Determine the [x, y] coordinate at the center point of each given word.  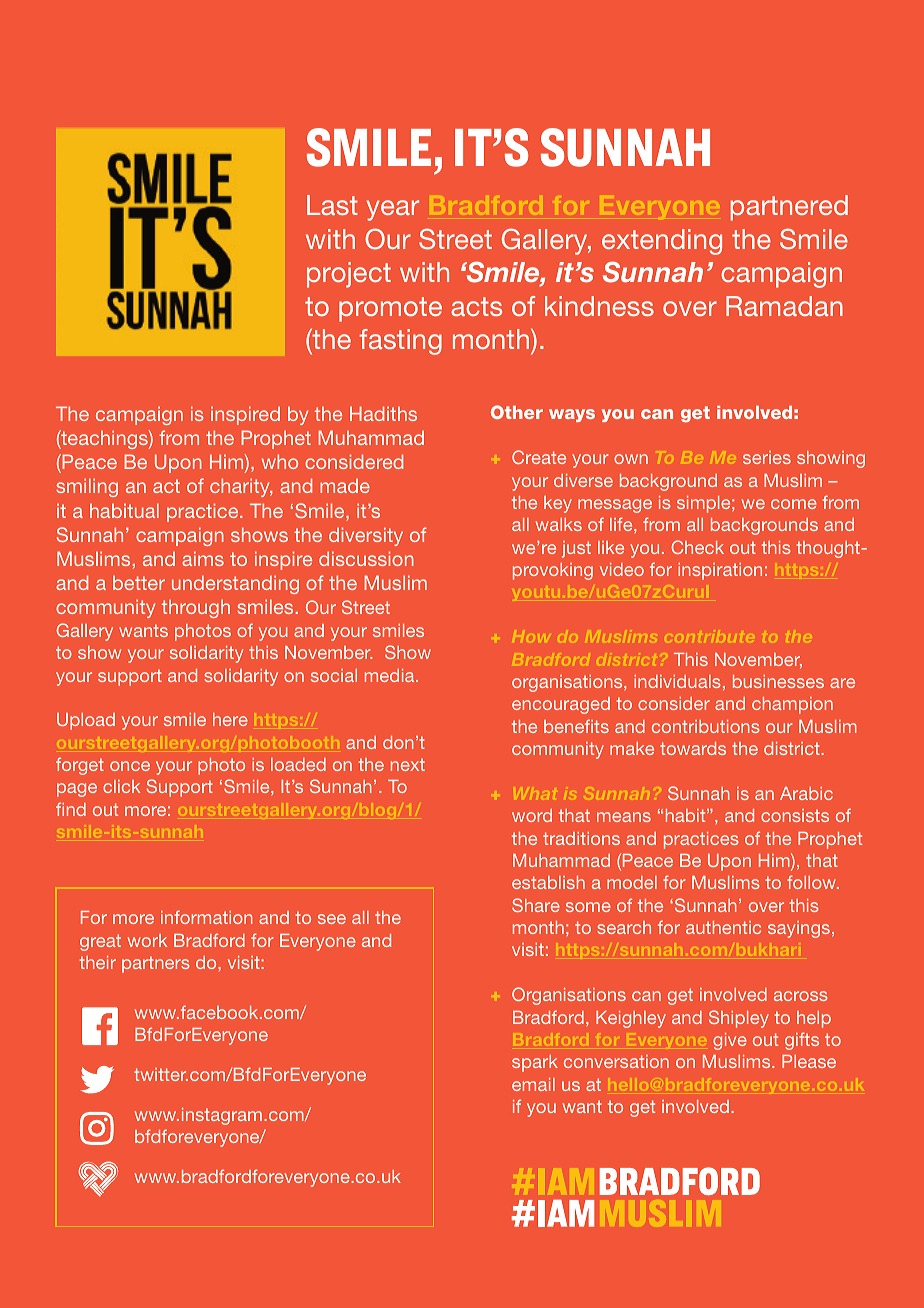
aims [203, 558]
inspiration [720, 571]
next [408, 764]
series [767, 457]
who [280, 461]
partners [156, 964]
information [207, 917]
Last [332, 205]
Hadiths [383, 413]
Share [536, 905]
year [392, 210]
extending [662, 242]
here [230, 719]
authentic [723, 927]
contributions [706, 726]
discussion [366, 558]
